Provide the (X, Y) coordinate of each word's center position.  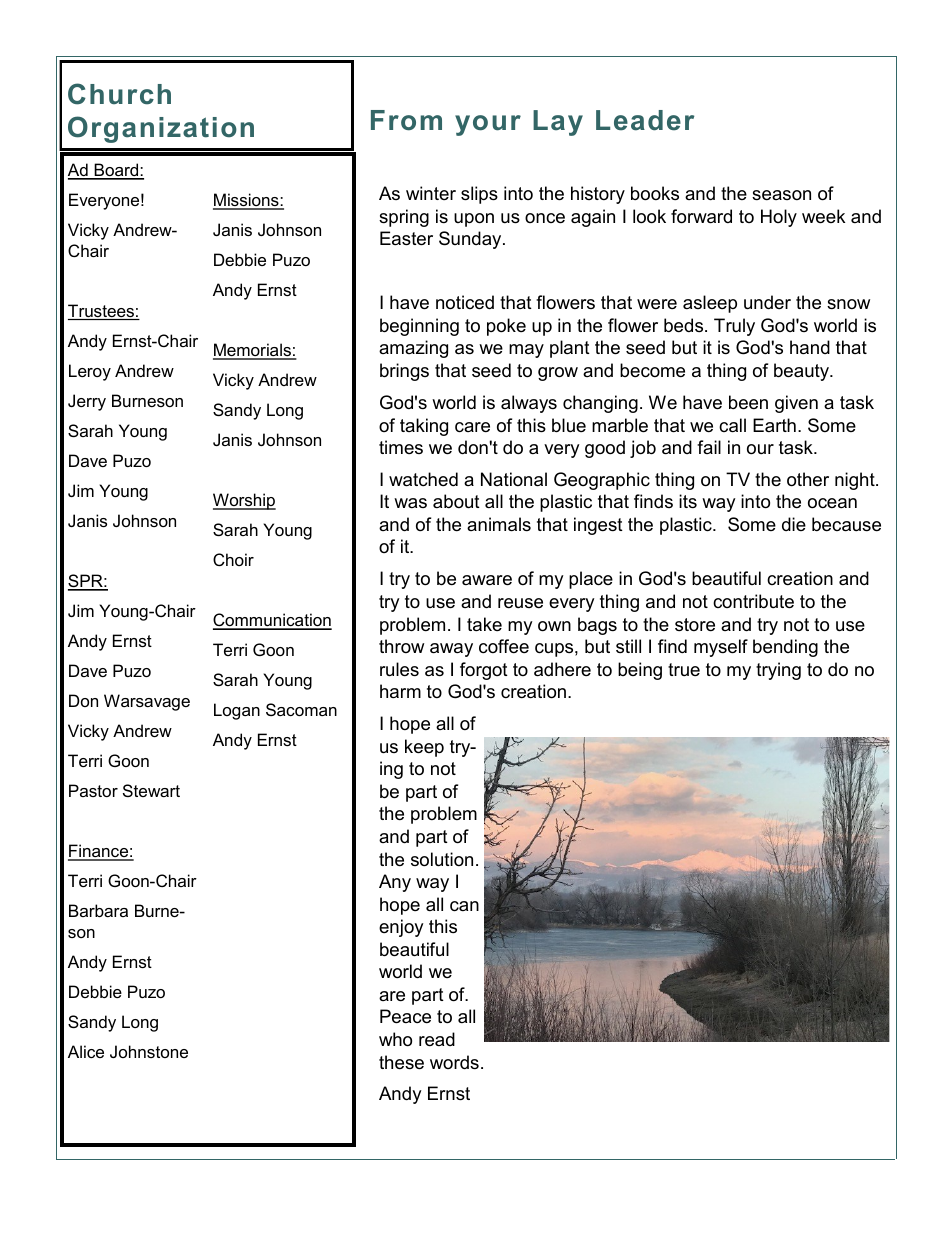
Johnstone (149, 1051)
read (437, 1039)
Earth (774, 425)
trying (778, 671)
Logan (237, 711)
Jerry (87, 402)
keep (424, 748)
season (781, 195)
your (488, 125)
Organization (161, 129)
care (472, 427)
